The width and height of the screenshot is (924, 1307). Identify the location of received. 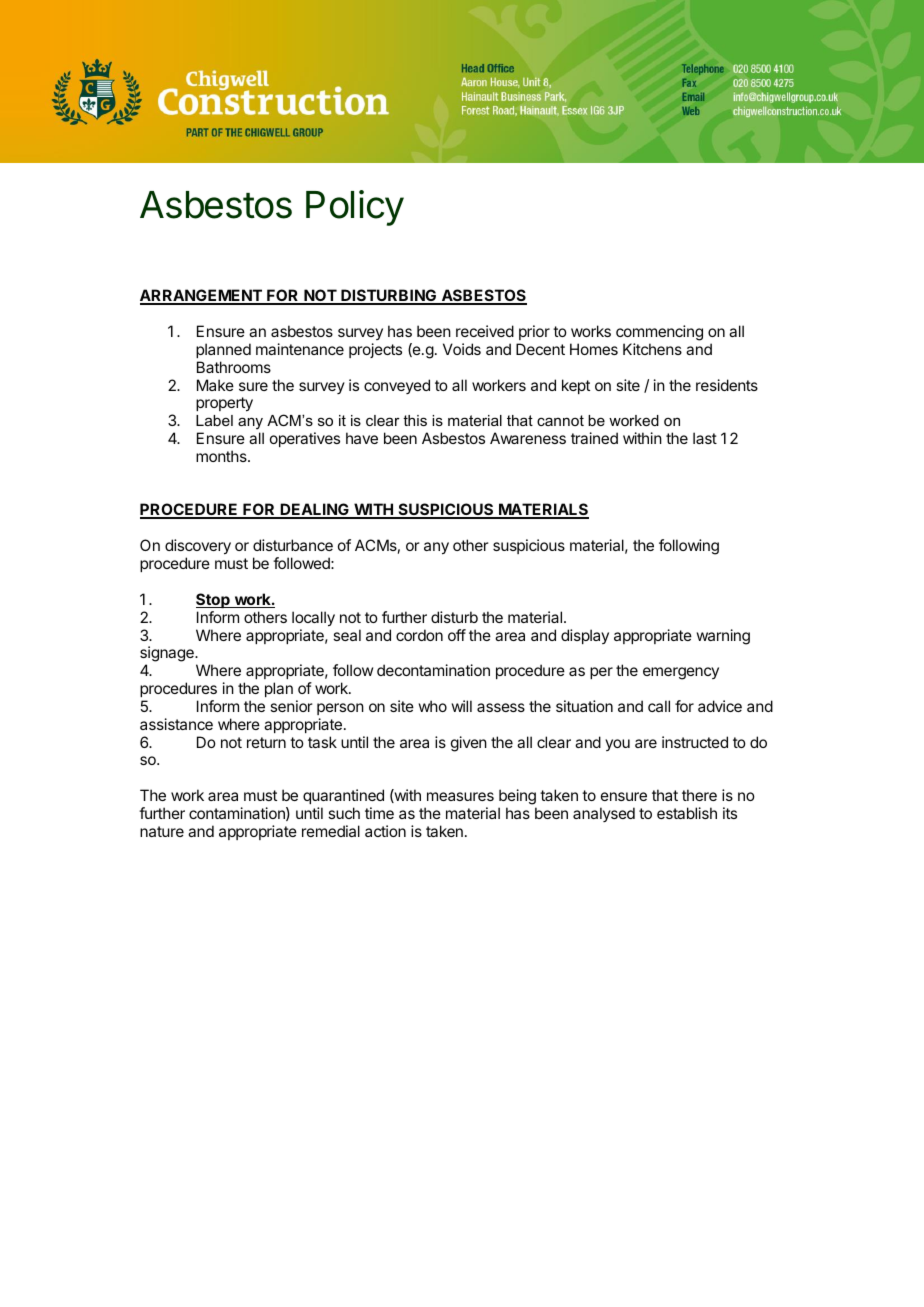
(485, 331).
